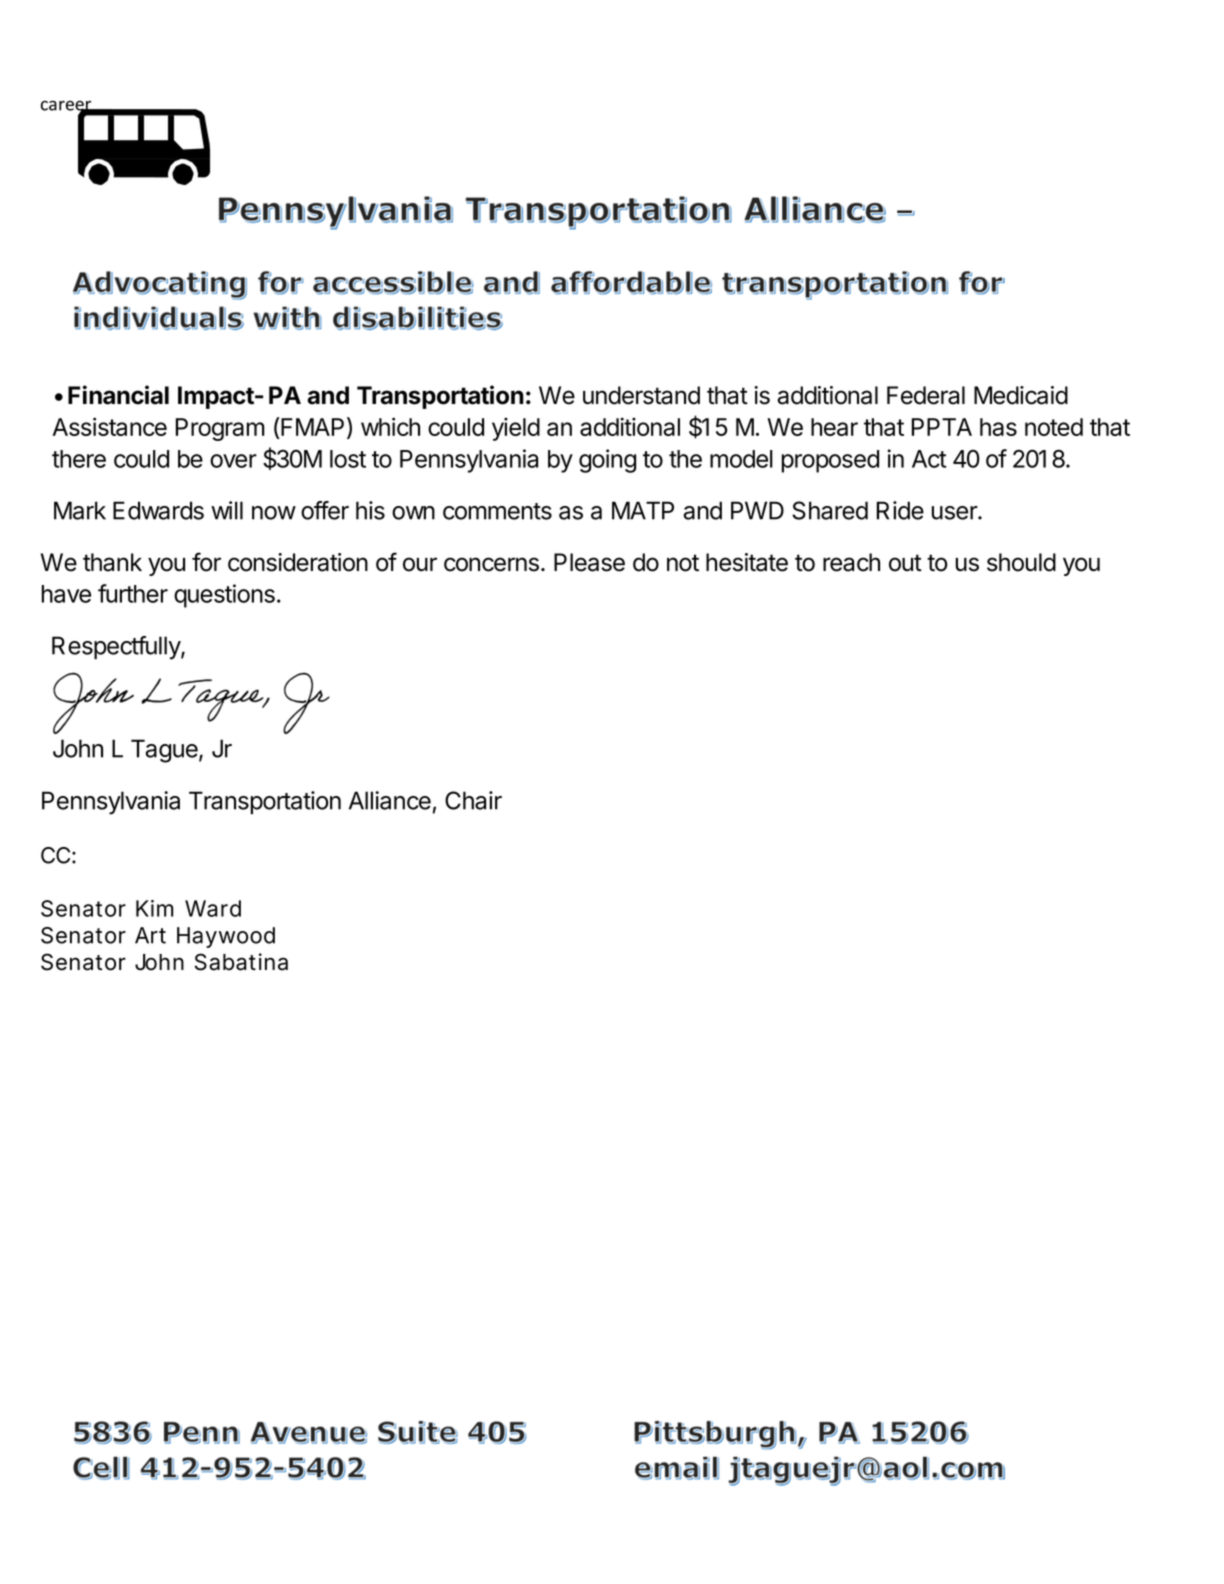  What do you see at coordinates (390, 800) in the screenshot?
I see `Alliance` at bounding box center [390, 800].
